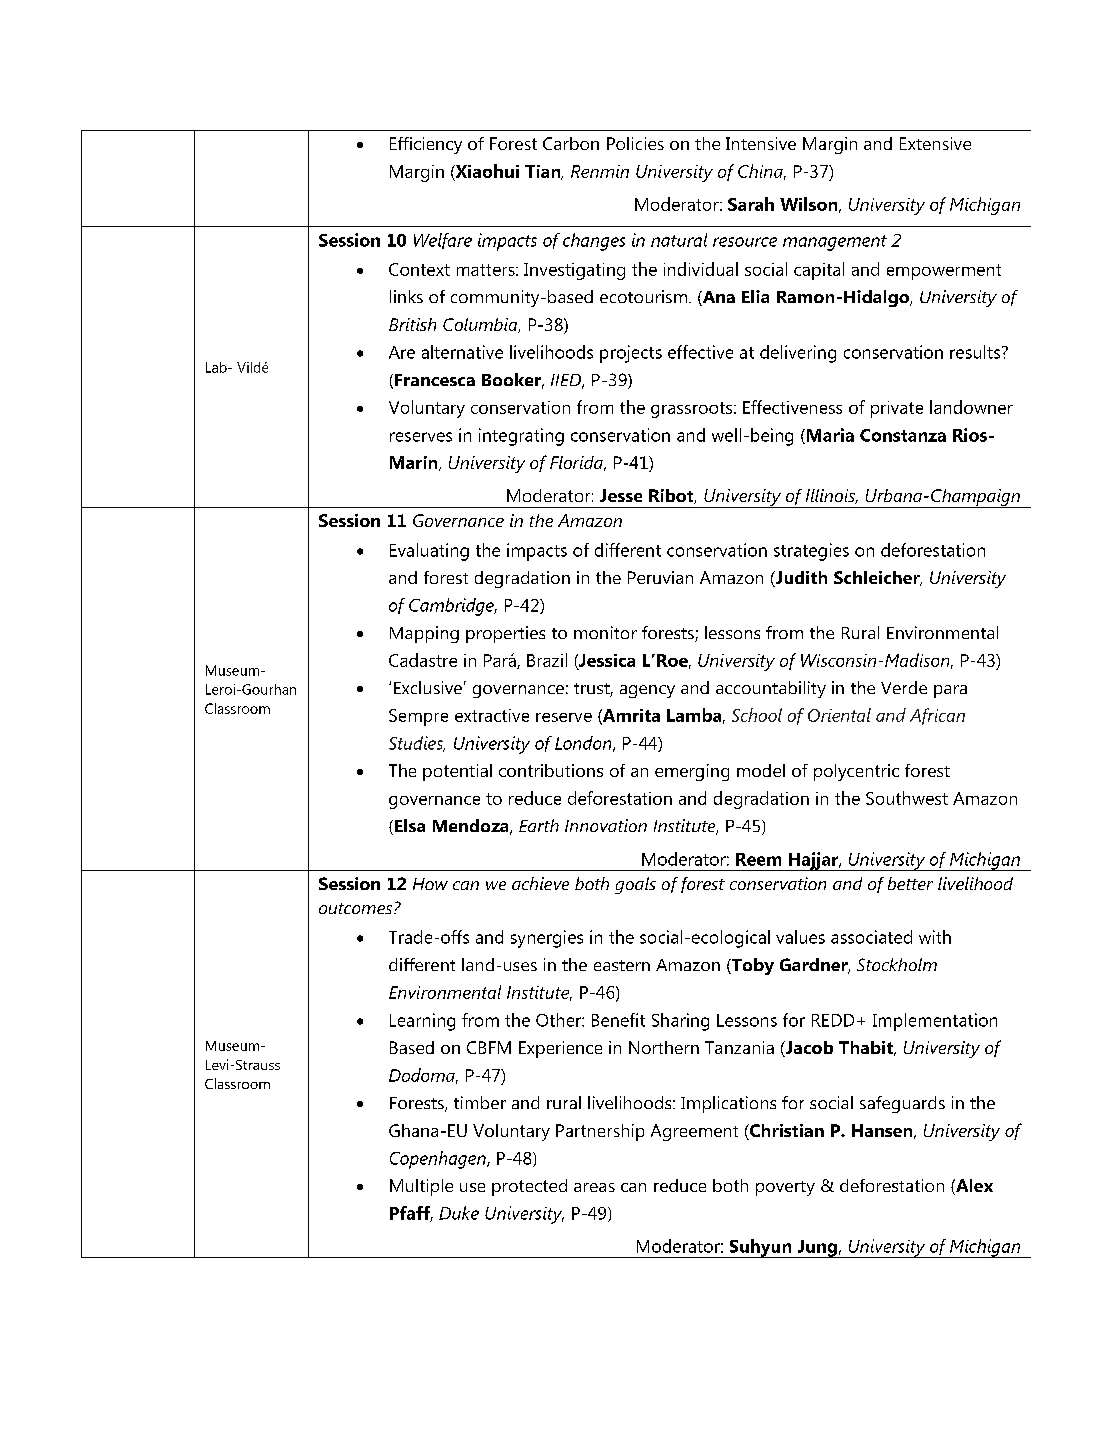 This page has height=1429, width=1104. I want to click on Policies, so click(635, 143).
